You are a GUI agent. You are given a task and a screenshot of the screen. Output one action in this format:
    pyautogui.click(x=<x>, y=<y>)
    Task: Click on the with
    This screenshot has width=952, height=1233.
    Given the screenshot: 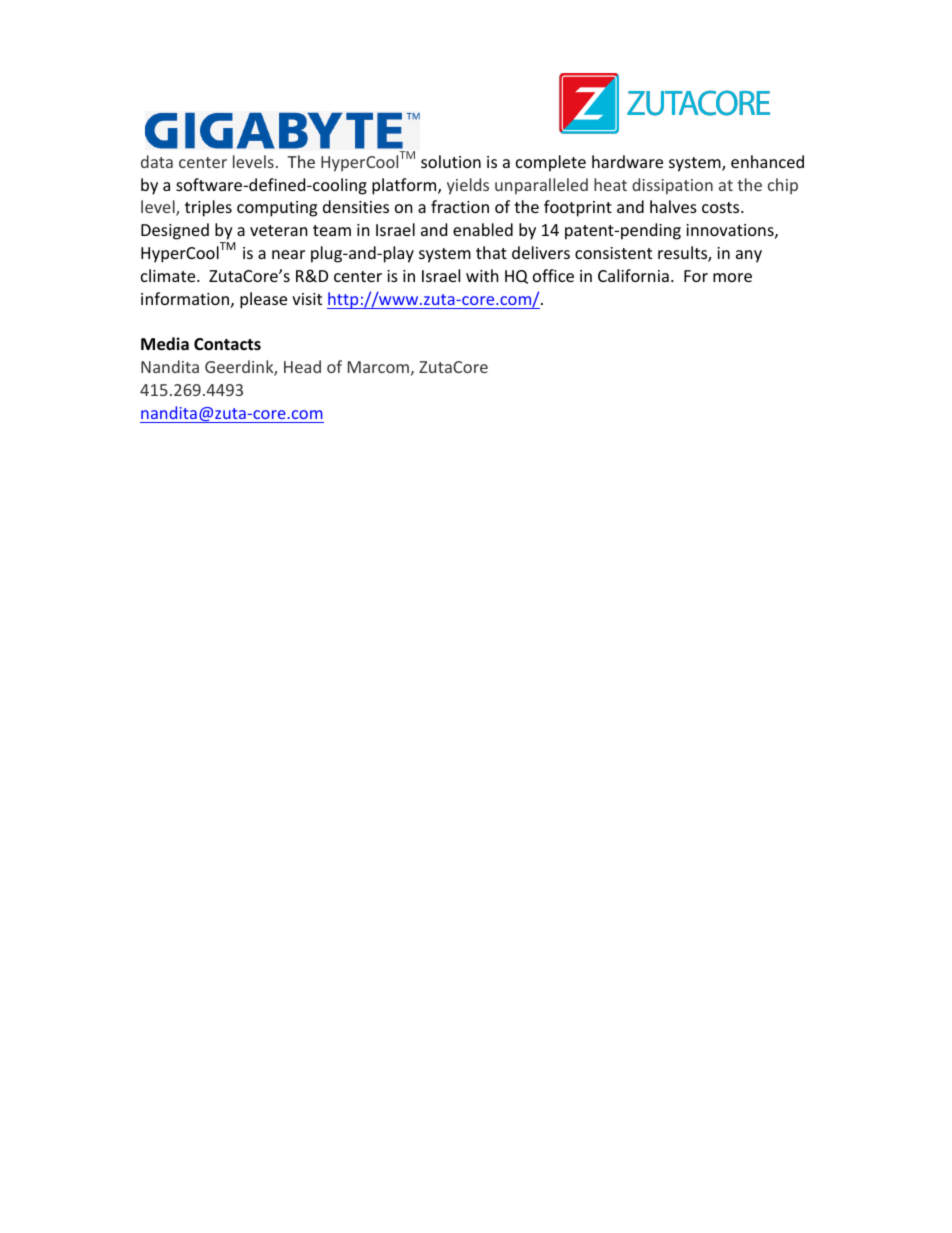 What is the action you would take?
    pyautogui.click(x=482, y=275)
